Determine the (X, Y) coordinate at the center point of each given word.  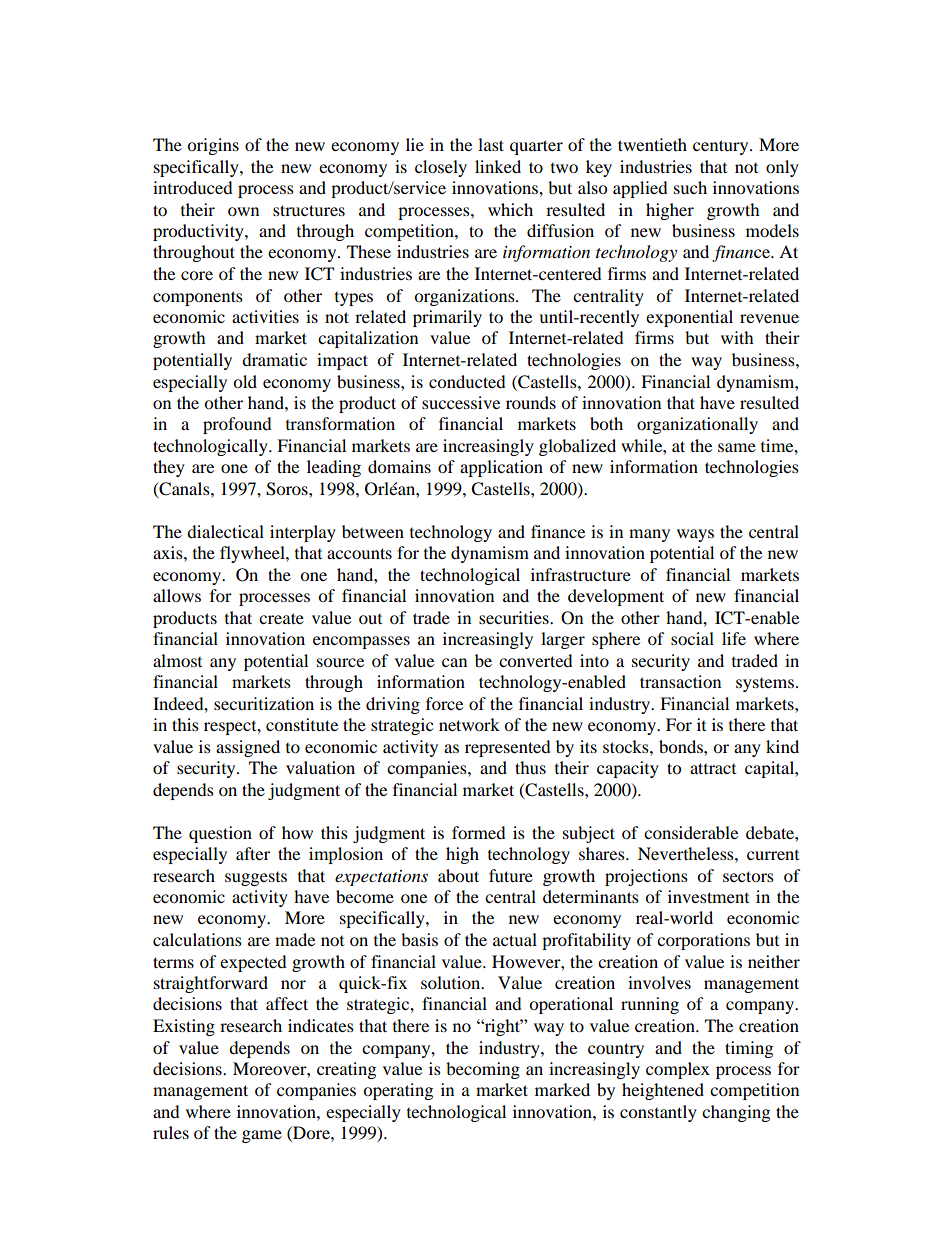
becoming (483, 1070)
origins (213, 146)
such (690, 187)
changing (736, 1113)
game (262, 1136)
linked (498, 166)
